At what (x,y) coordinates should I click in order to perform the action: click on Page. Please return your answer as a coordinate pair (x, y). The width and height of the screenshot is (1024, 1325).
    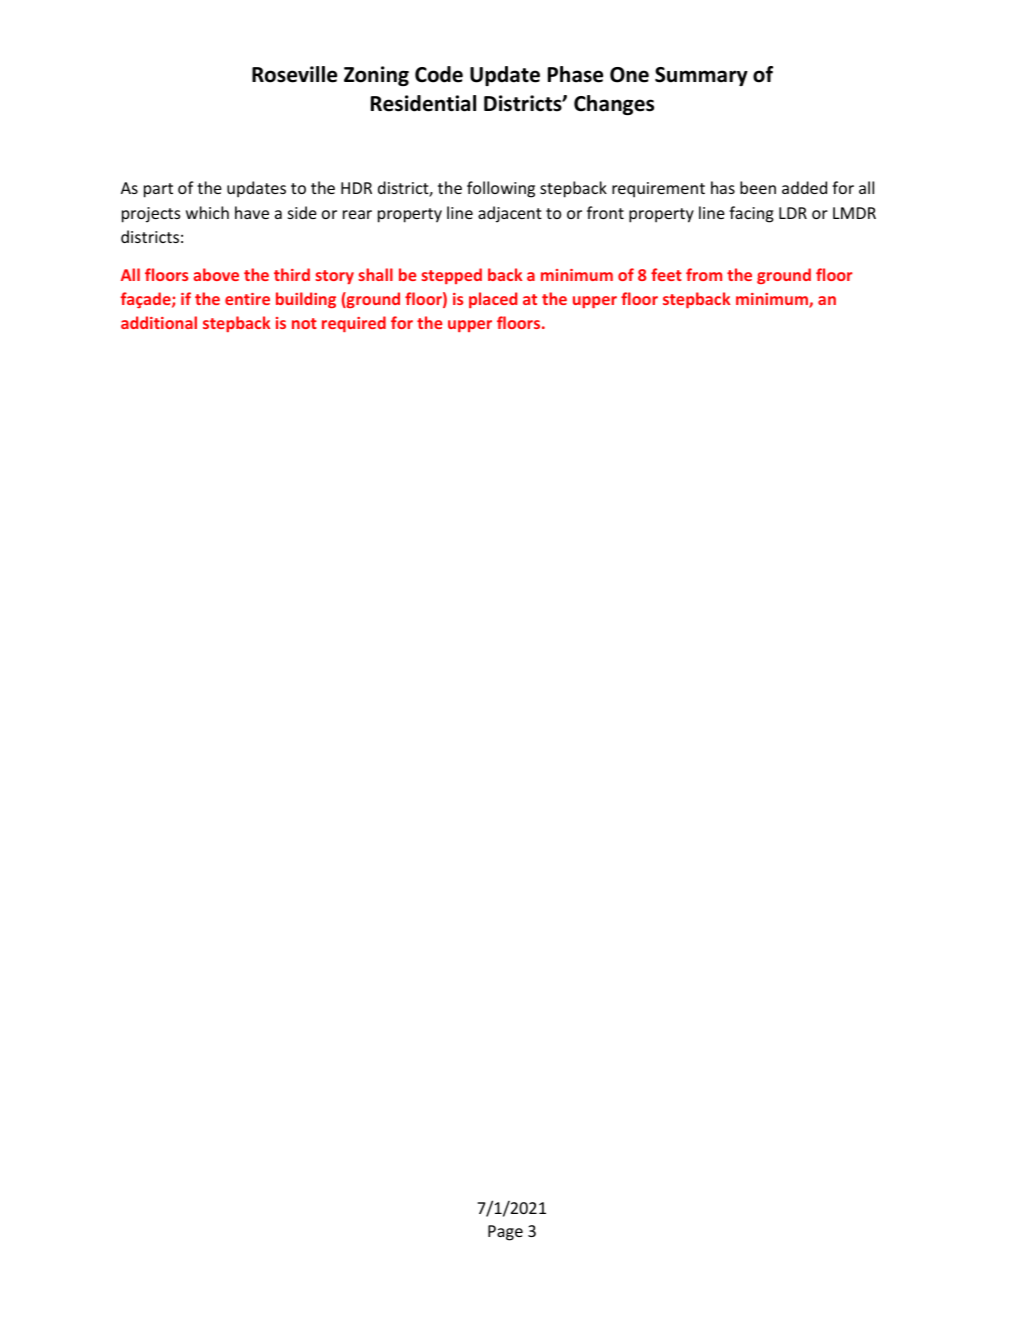
    Looking at the image, I should click on (505, 1233).
